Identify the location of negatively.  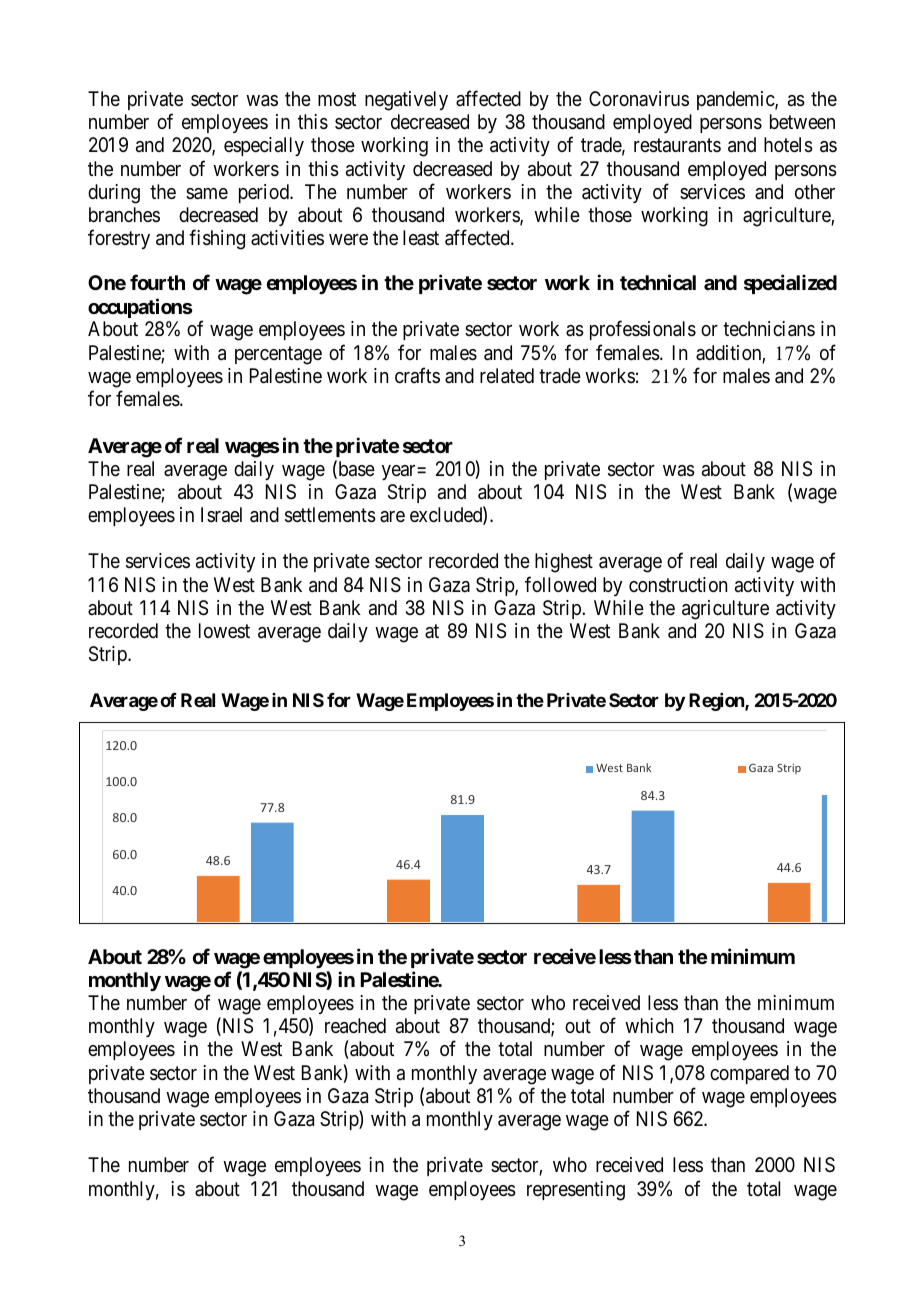
(406, 101).
